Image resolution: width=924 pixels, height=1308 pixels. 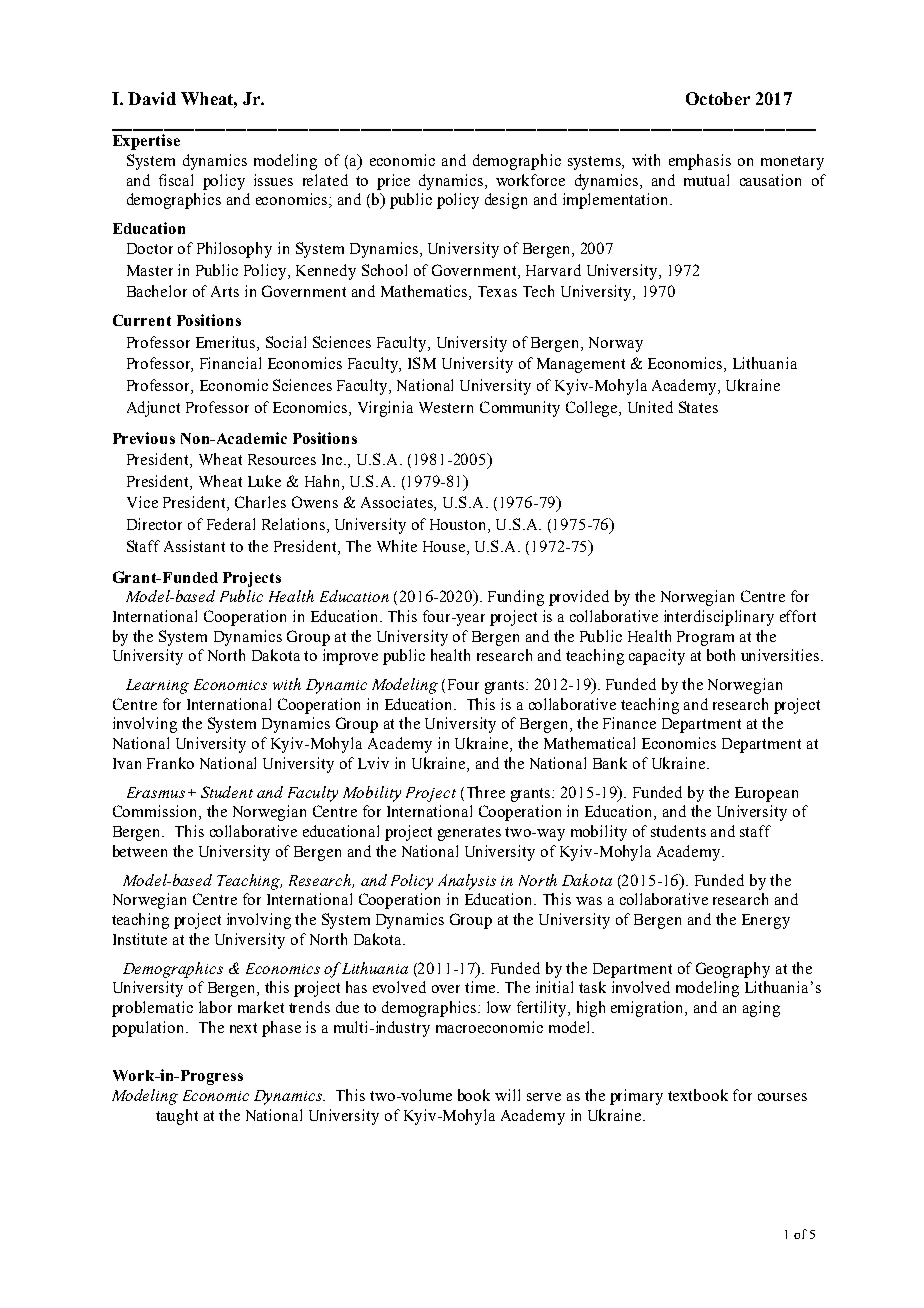 I want to click on October, so click(x=718, y=98).
